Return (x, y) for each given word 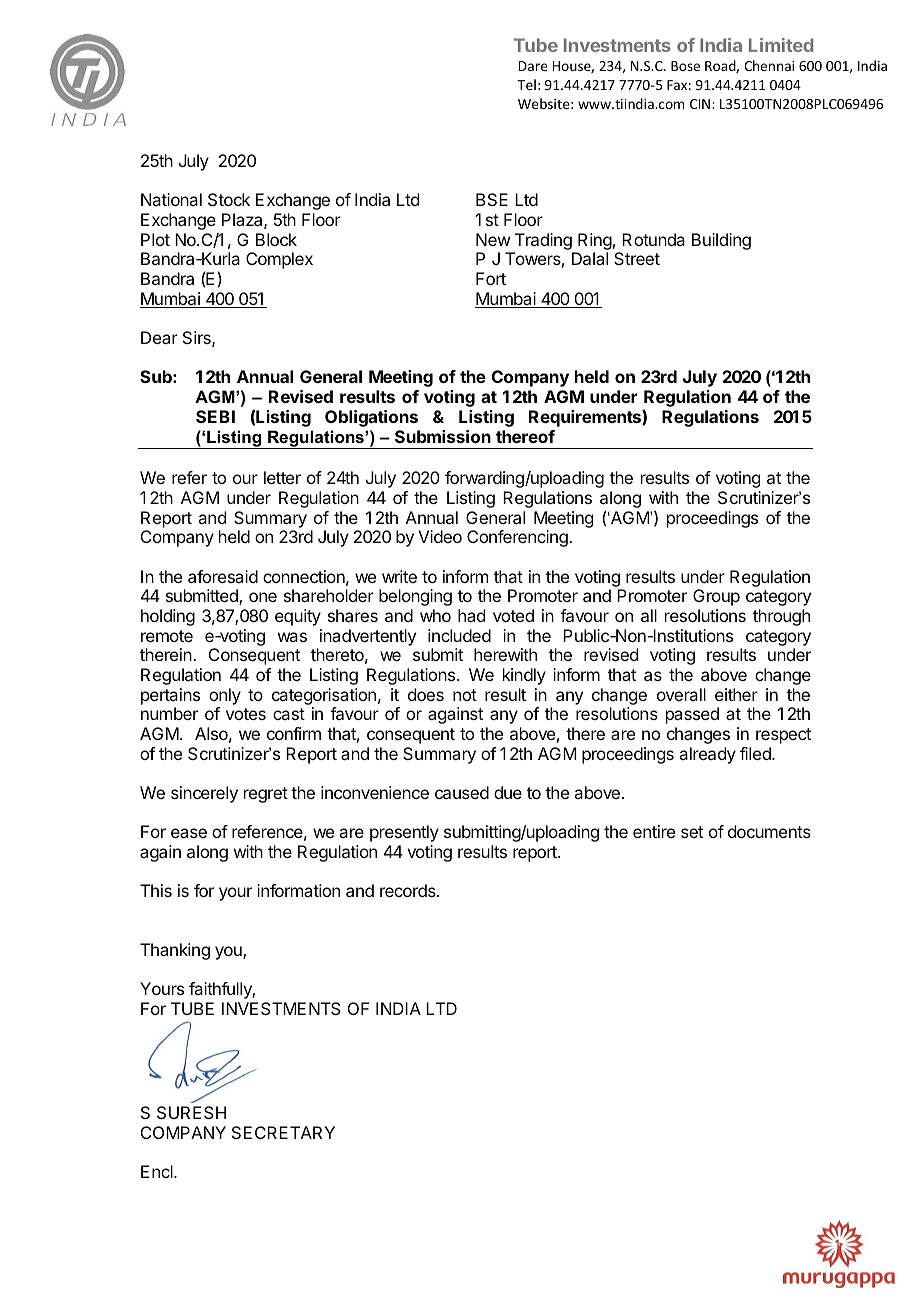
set (692, 832)
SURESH (191, 1112)
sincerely (204, 794)
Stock (229, 199)
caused (462, 792)
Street (637, 258)
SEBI (215, 416)
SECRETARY (283, 1132)
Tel (526, 84)
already (707, 755)
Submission (443, 436)
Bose (685, 66)
